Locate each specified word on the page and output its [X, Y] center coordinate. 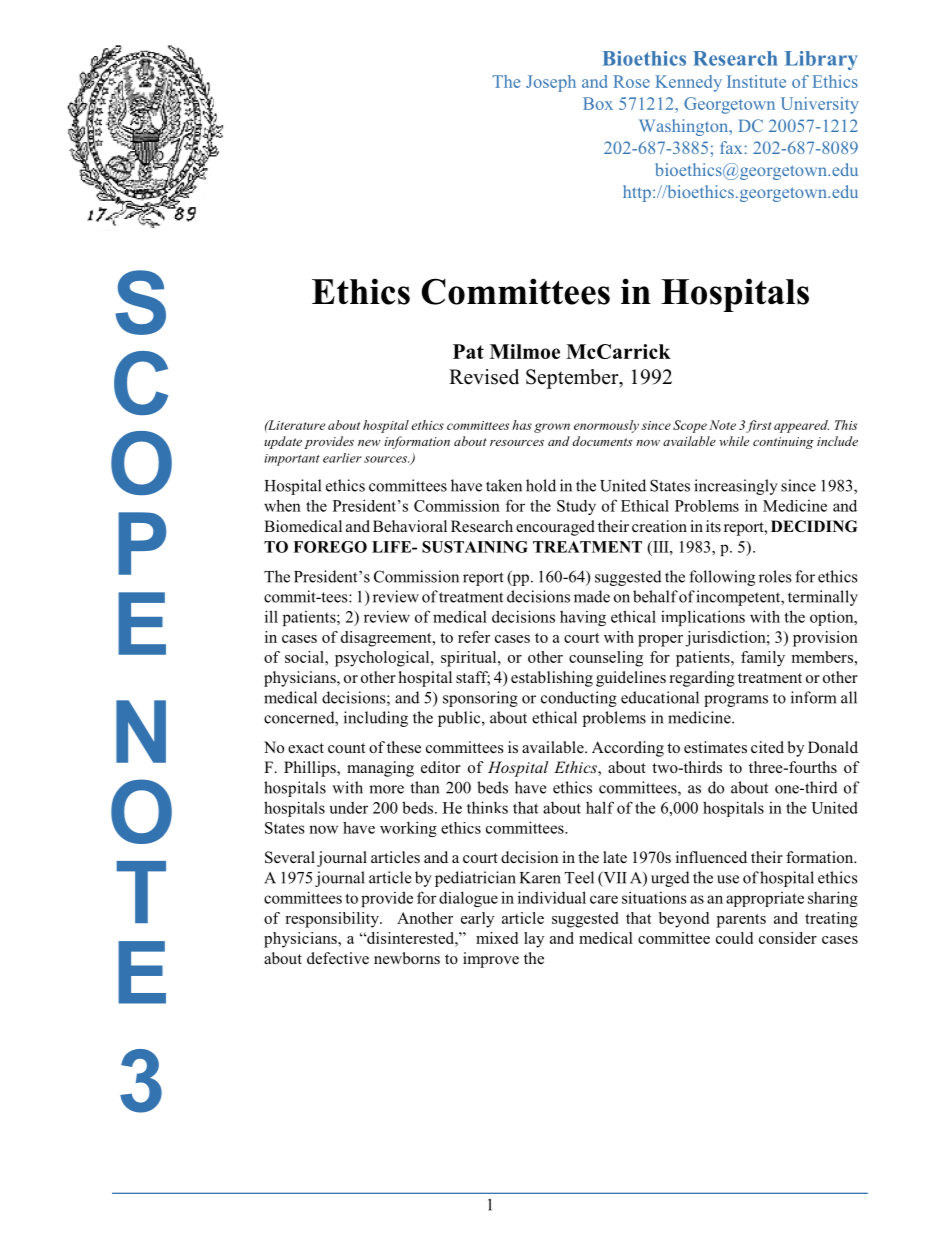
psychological [383, 659]
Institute [756, 81]
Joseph [551, 83]
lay [534, 940]
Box [598, 103]
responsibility [333, 920]
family [763, 659]
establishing [552, 679]
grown [552, 428]
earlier [342, 458]
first [758, 426]
